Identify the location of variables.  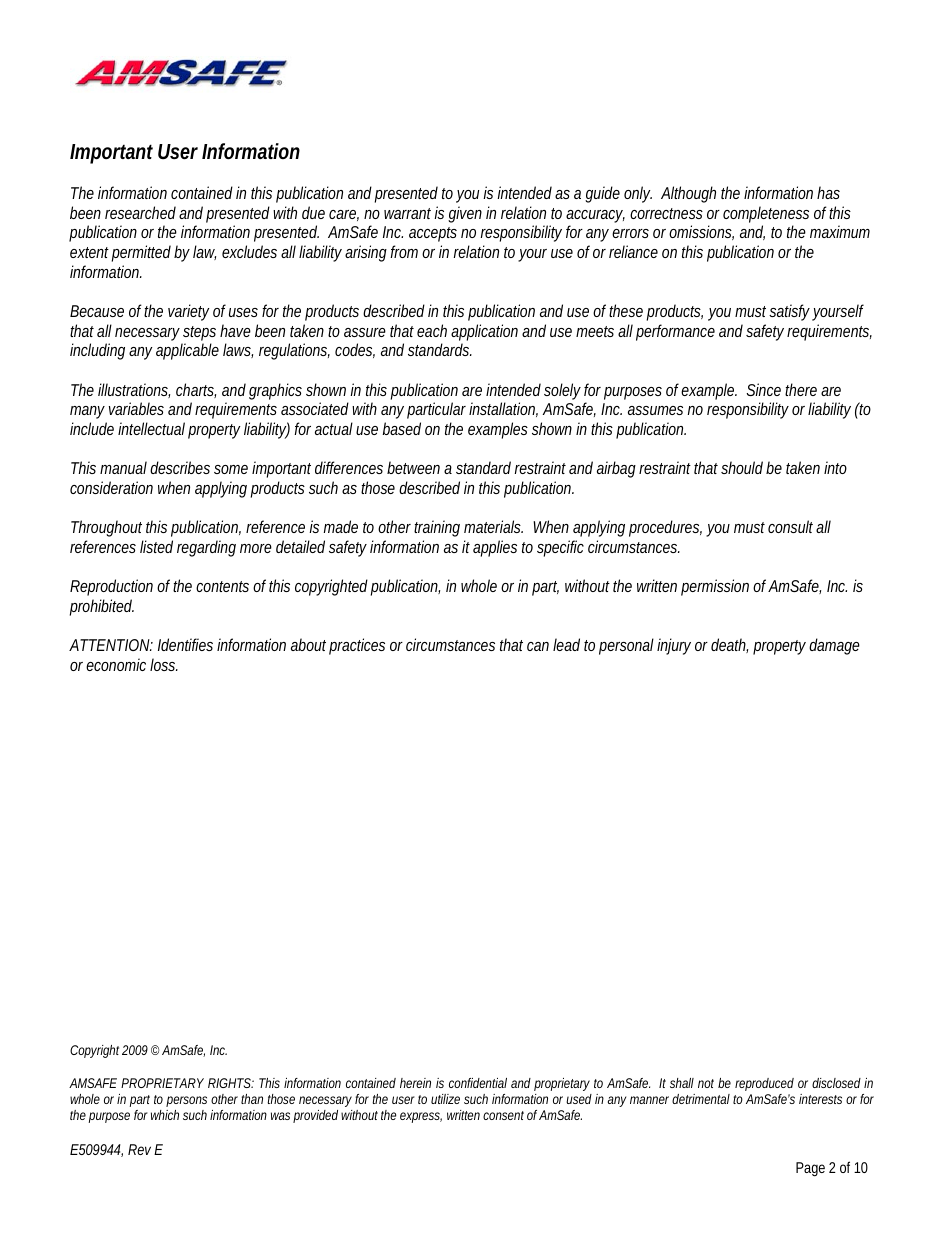
(136, 408).
